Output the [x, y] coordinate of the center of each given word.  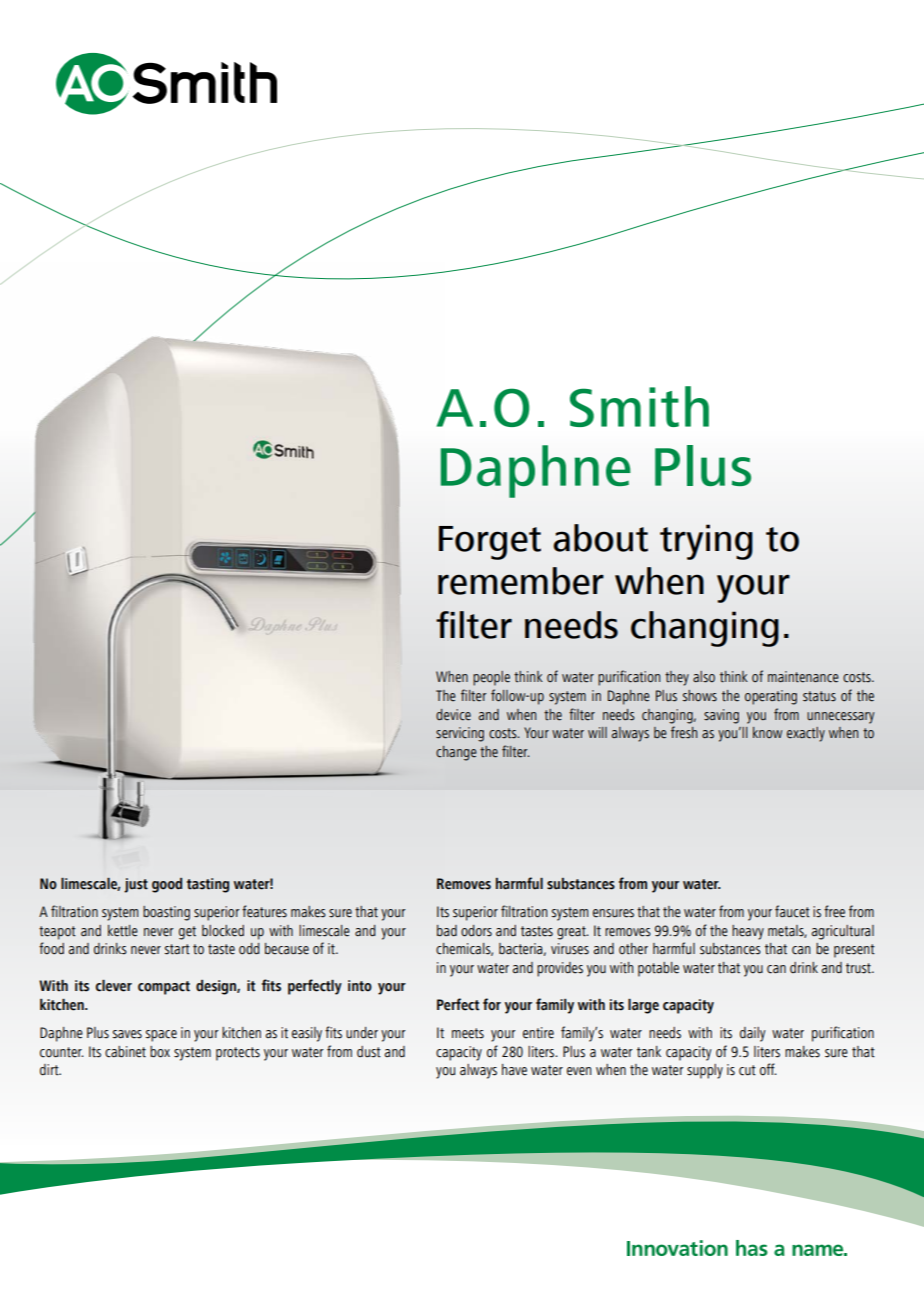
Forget [490, 543]
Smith [639, 406]
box [160, 1052]
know [767, 732]
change [456, 753]
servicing [460, 734]
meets [468, 1033]
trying [706, 542]
